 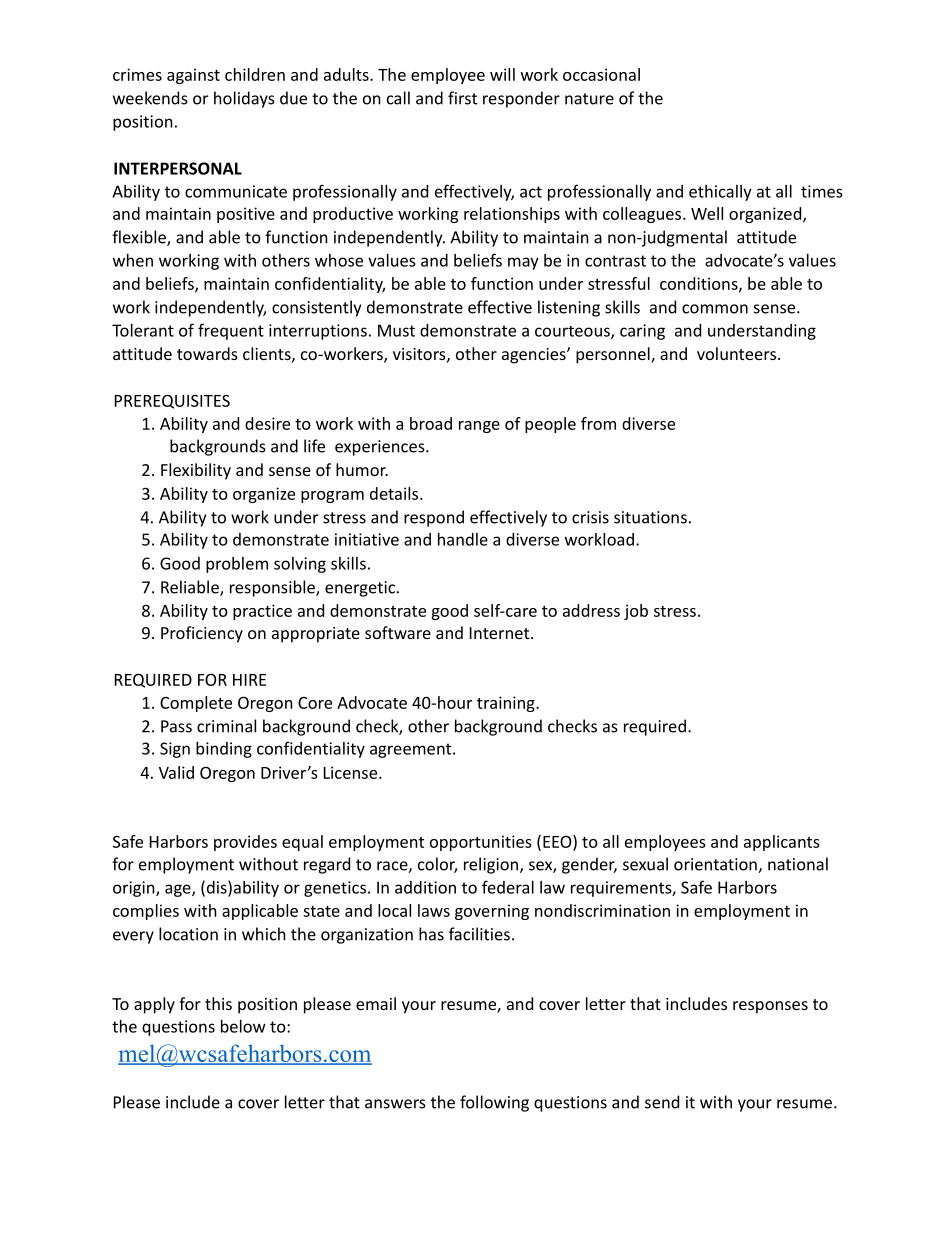 I want to click on range, so click(x=479, y=427).
